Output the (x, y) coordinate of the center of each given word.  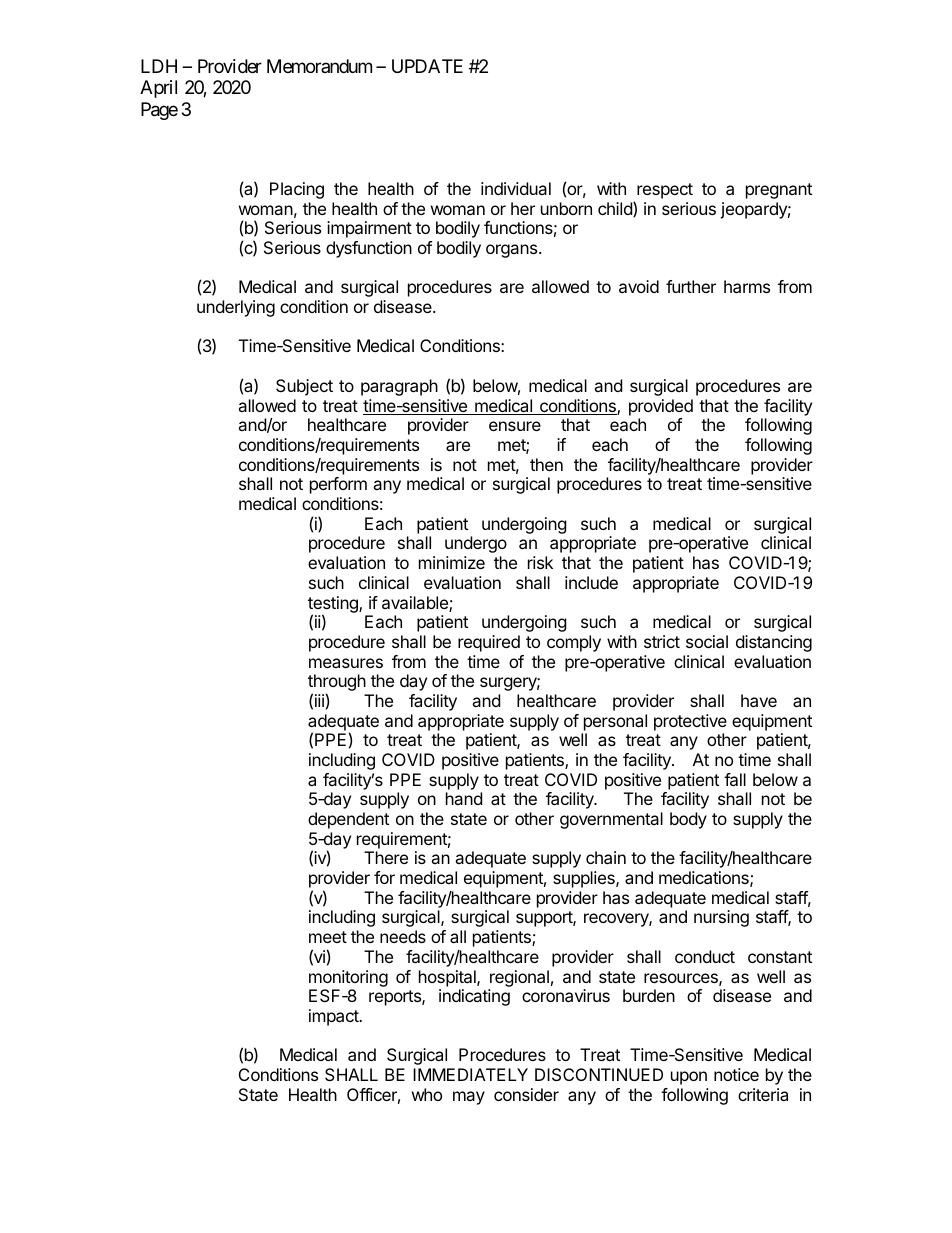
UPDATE (427, 66)
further (691, 286)
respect (665, 191)
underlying (236, 308)
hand (464, 798)
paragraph (399, 387)
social (707, 641)
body (688, 820)
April (158, 89)
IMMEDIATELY (470, 1074)
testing (334, 605)
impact (335, 1017)
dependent (348, 820)
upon (689, 1078)
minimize (452, 562)
